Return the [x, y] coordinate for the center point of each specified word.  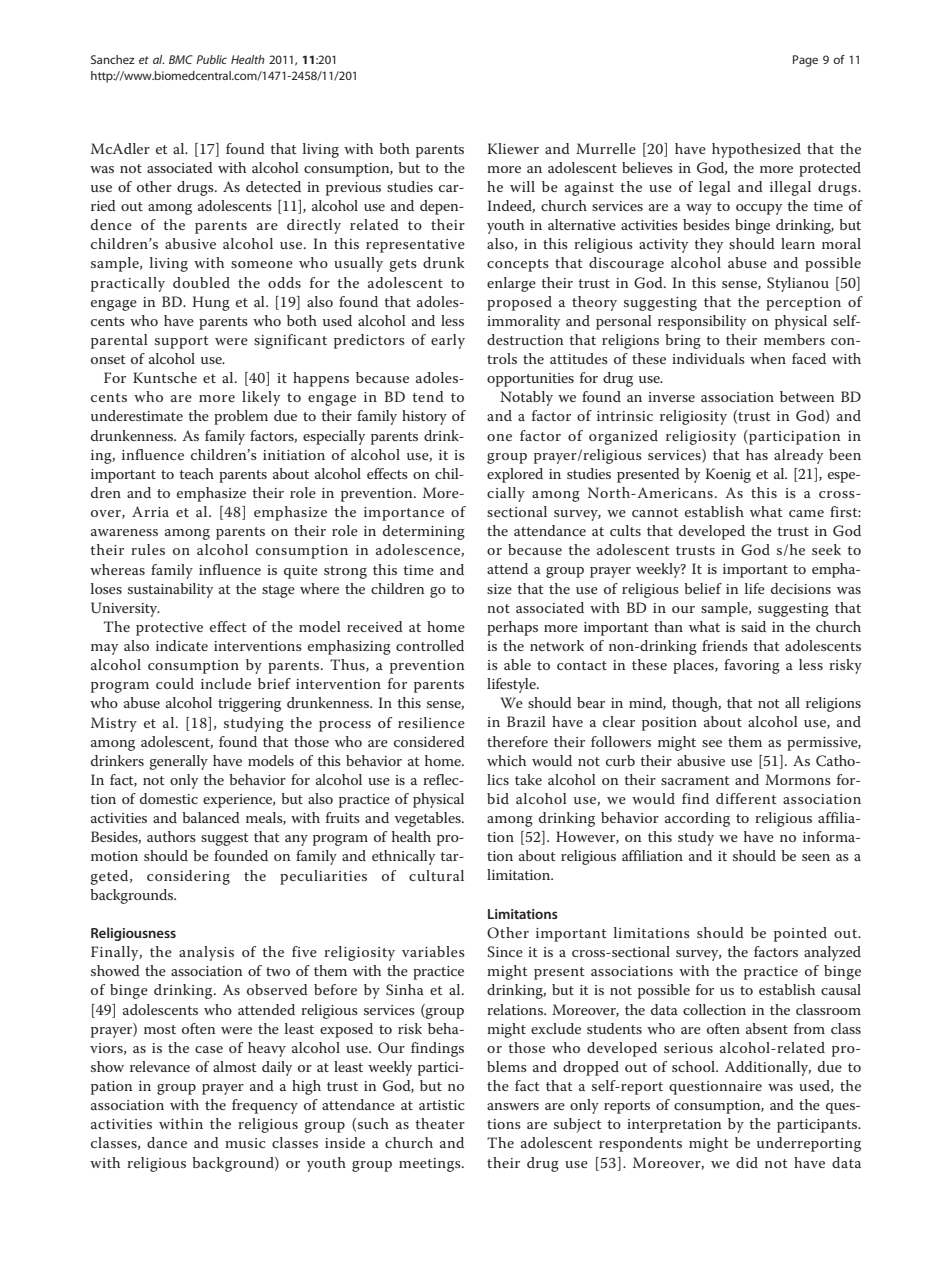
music [245, 1143]
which [506, 760]
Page [805, 61]
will [522, 186]
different [746, 798]
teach [196, 473]
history [424, 417]
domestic [169, 798]
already [798, 456]
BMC [181, 59]
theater [440, 1123]
